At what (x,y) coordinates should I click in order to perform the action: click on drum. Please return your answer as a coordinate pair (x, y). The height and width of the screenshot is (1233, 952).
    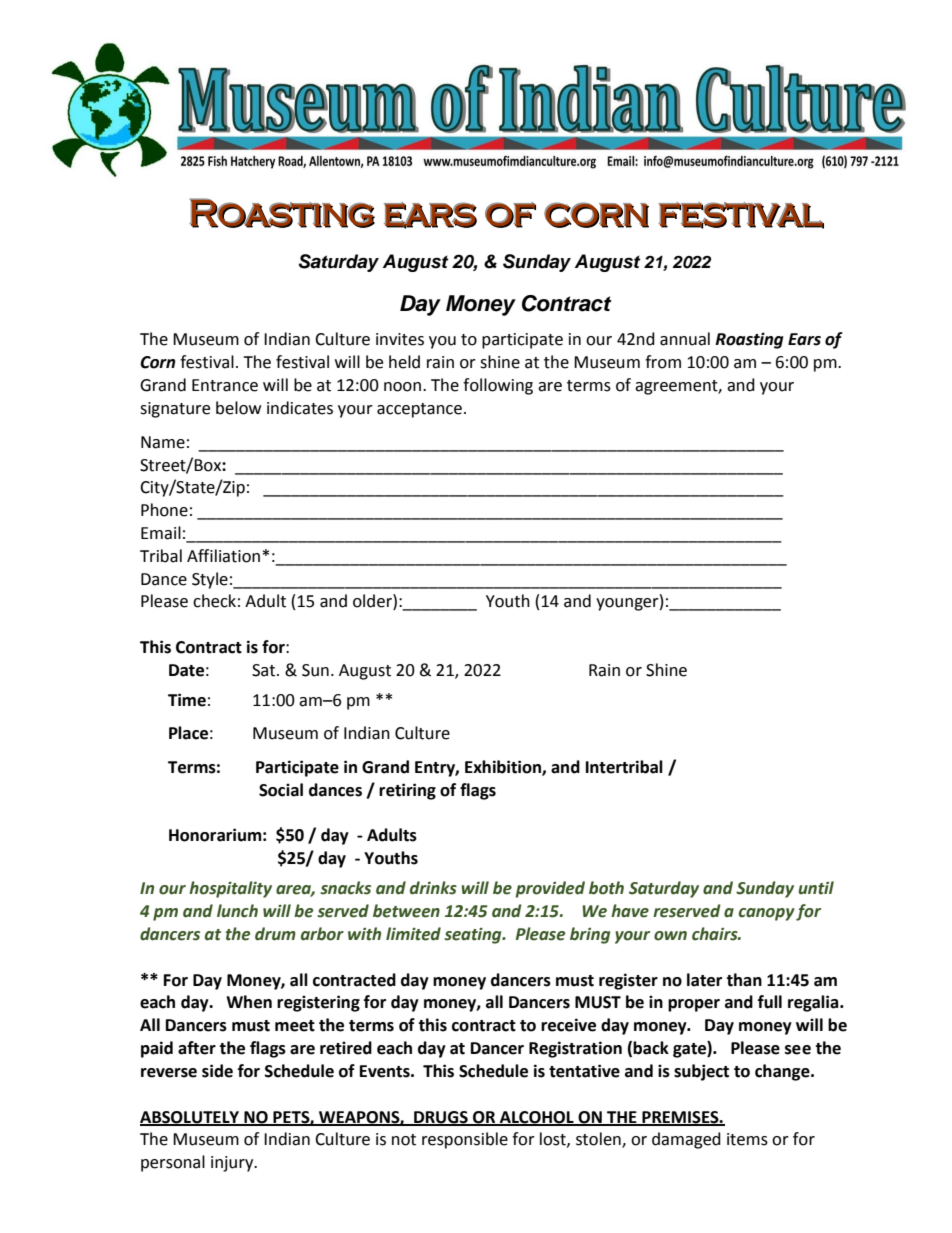
    Looking at the image, I should click on (275, 934).
